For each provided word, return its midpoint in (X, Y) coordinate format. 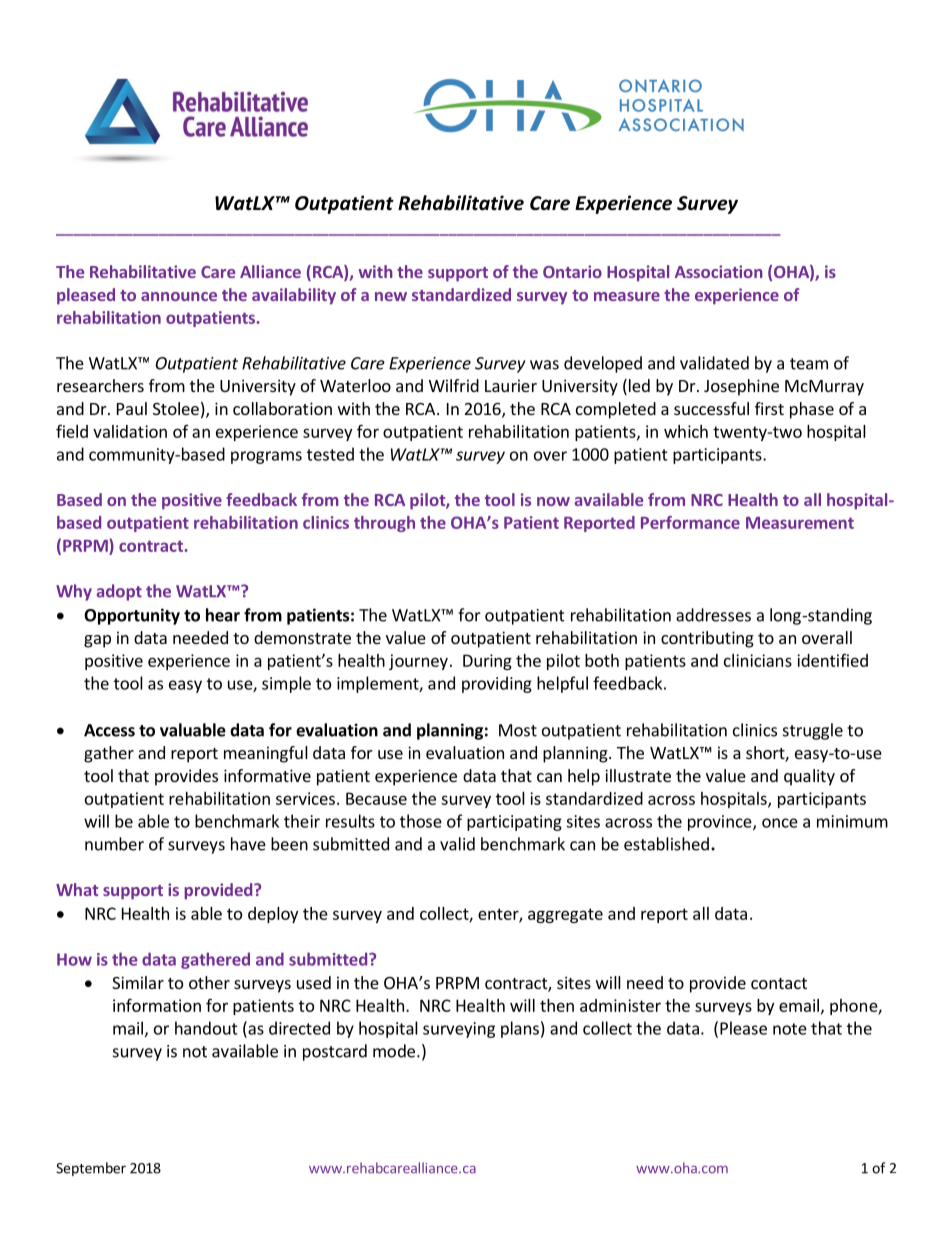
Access (109, 730)
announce (179, 296)
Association (719, 271)
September (91, 1169)
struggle (813, 731)
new (391, 296)
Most (518, 730)
